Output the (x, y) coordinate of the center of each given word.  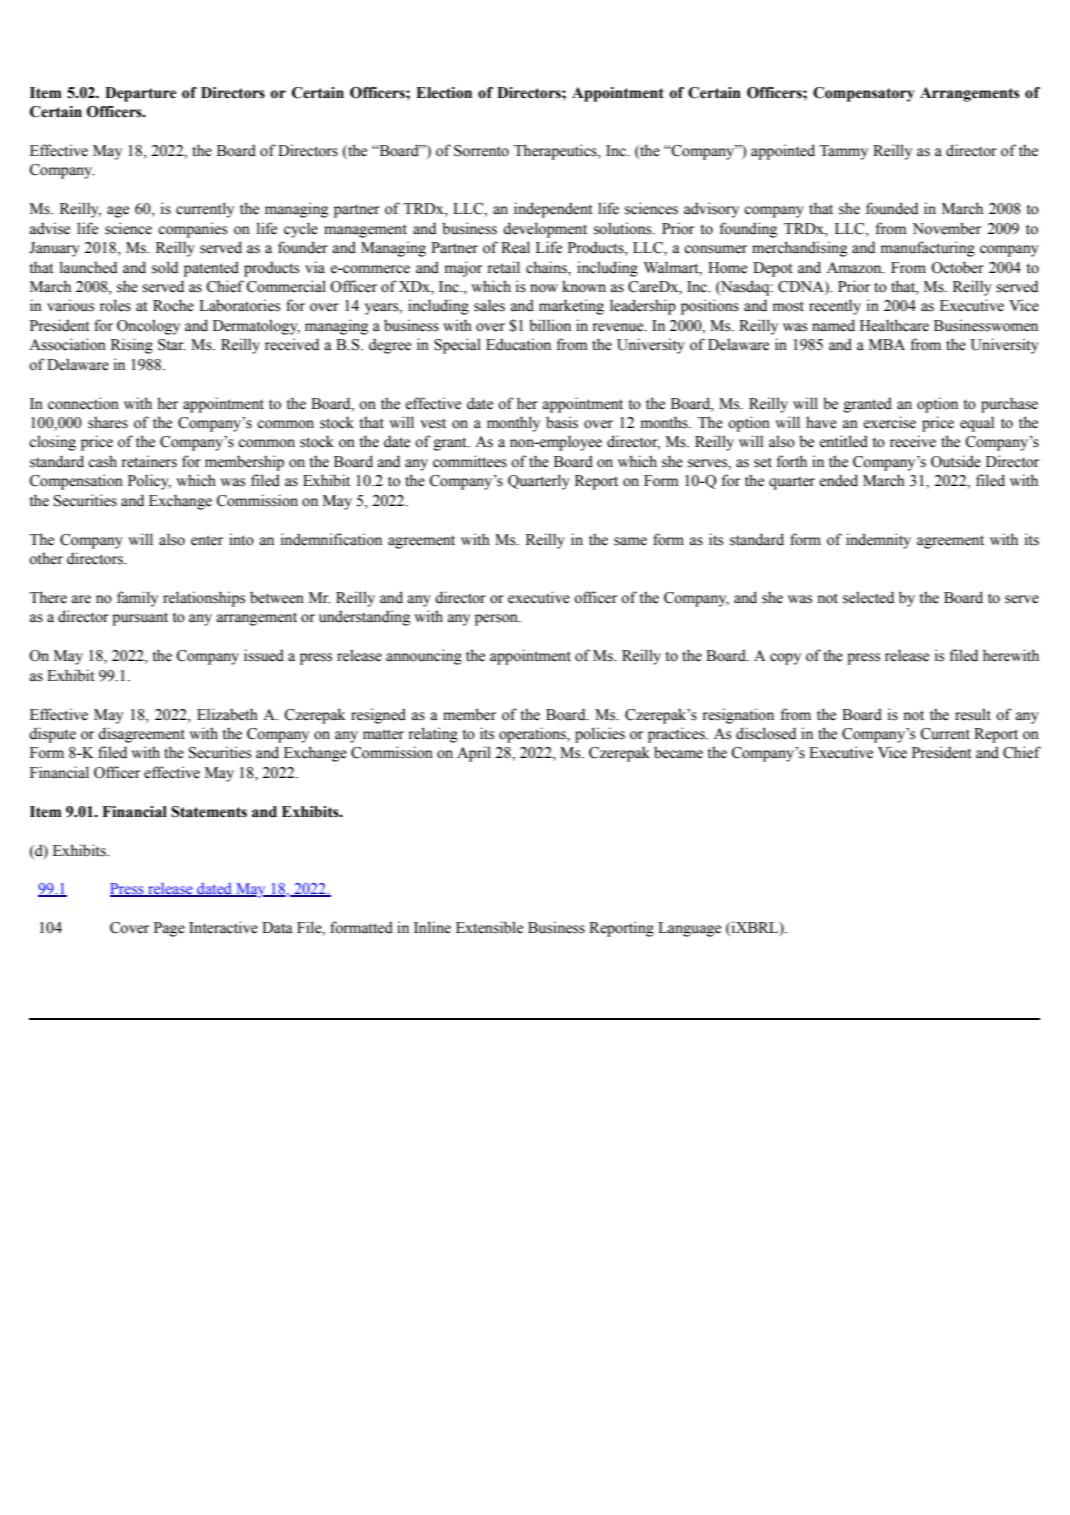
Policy (149, 482)
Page (169, 929)
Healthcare (894, 325)
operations (533, 735)
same (630, 541)
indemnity (878, 541)
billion (550, 325)
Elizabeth (227, 714)
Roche (173, 305)
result (973, 714)
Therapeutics (556, 152)
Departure (141, 94)
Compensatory (864, 94)
